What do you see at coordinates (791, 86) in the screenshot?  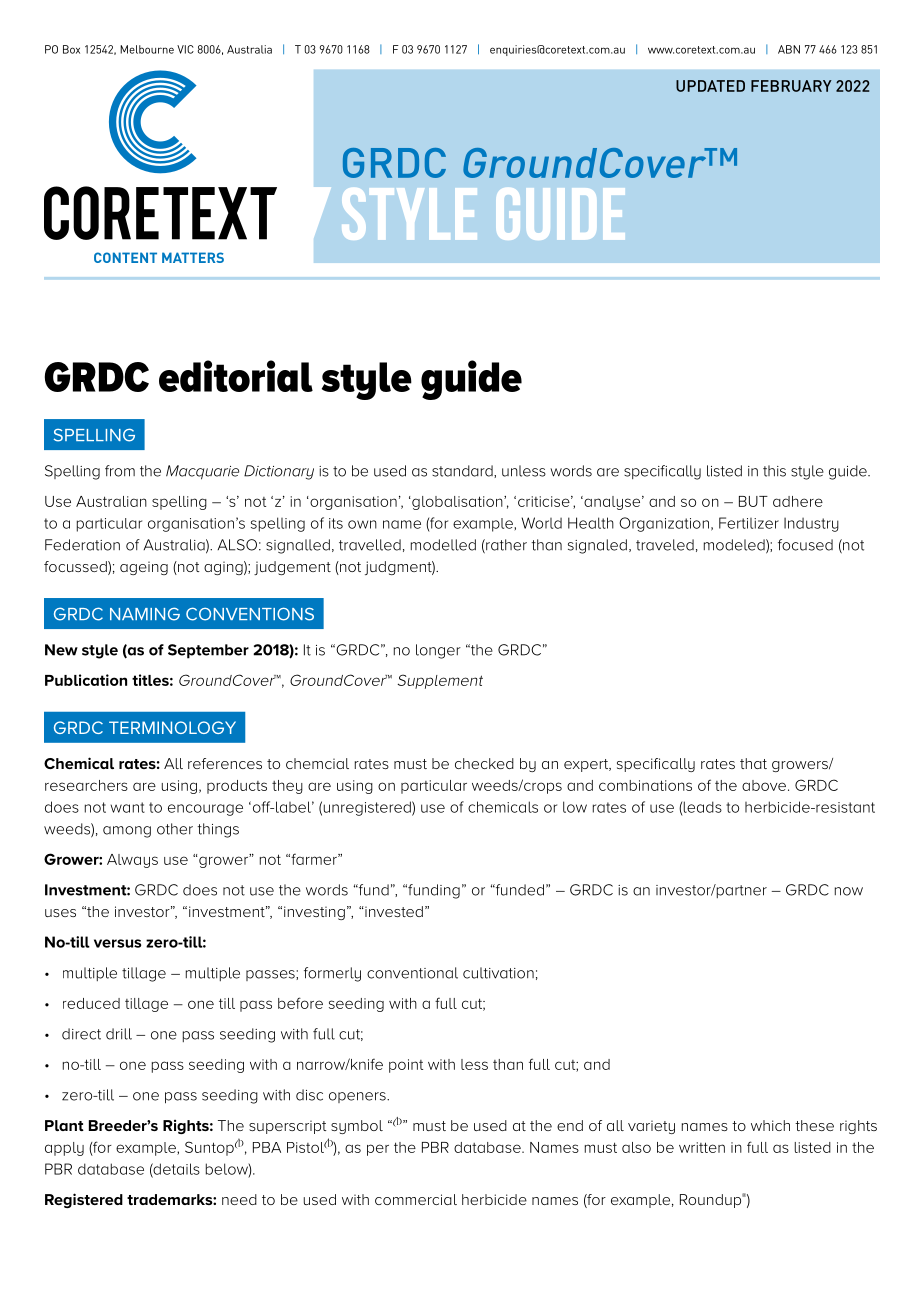 I see `FEBRUARY` at bounding box center [791, 86].
